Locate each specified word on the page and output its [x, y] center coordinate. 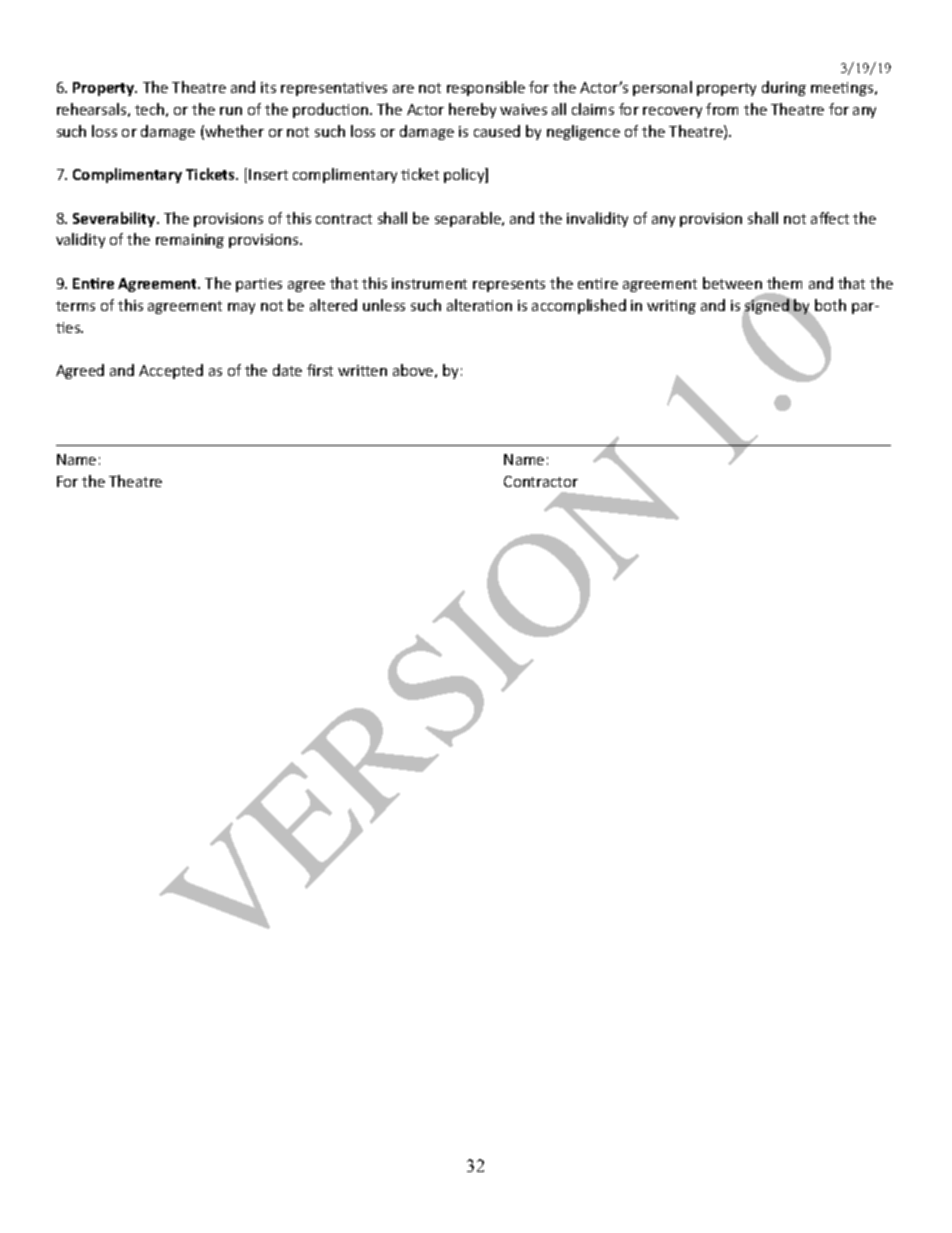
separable [469, 219]
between [732, 283]
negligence [583, 132]
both [830, 305]
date [287, 370]
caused [497, 131]
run [231, 111]
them [784, 283]
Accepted [171, 371]
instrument [429, 283]
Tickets [211, 174]
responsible [486, 88]
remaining [190, 241]
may [241, 308]
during [784, 88]
